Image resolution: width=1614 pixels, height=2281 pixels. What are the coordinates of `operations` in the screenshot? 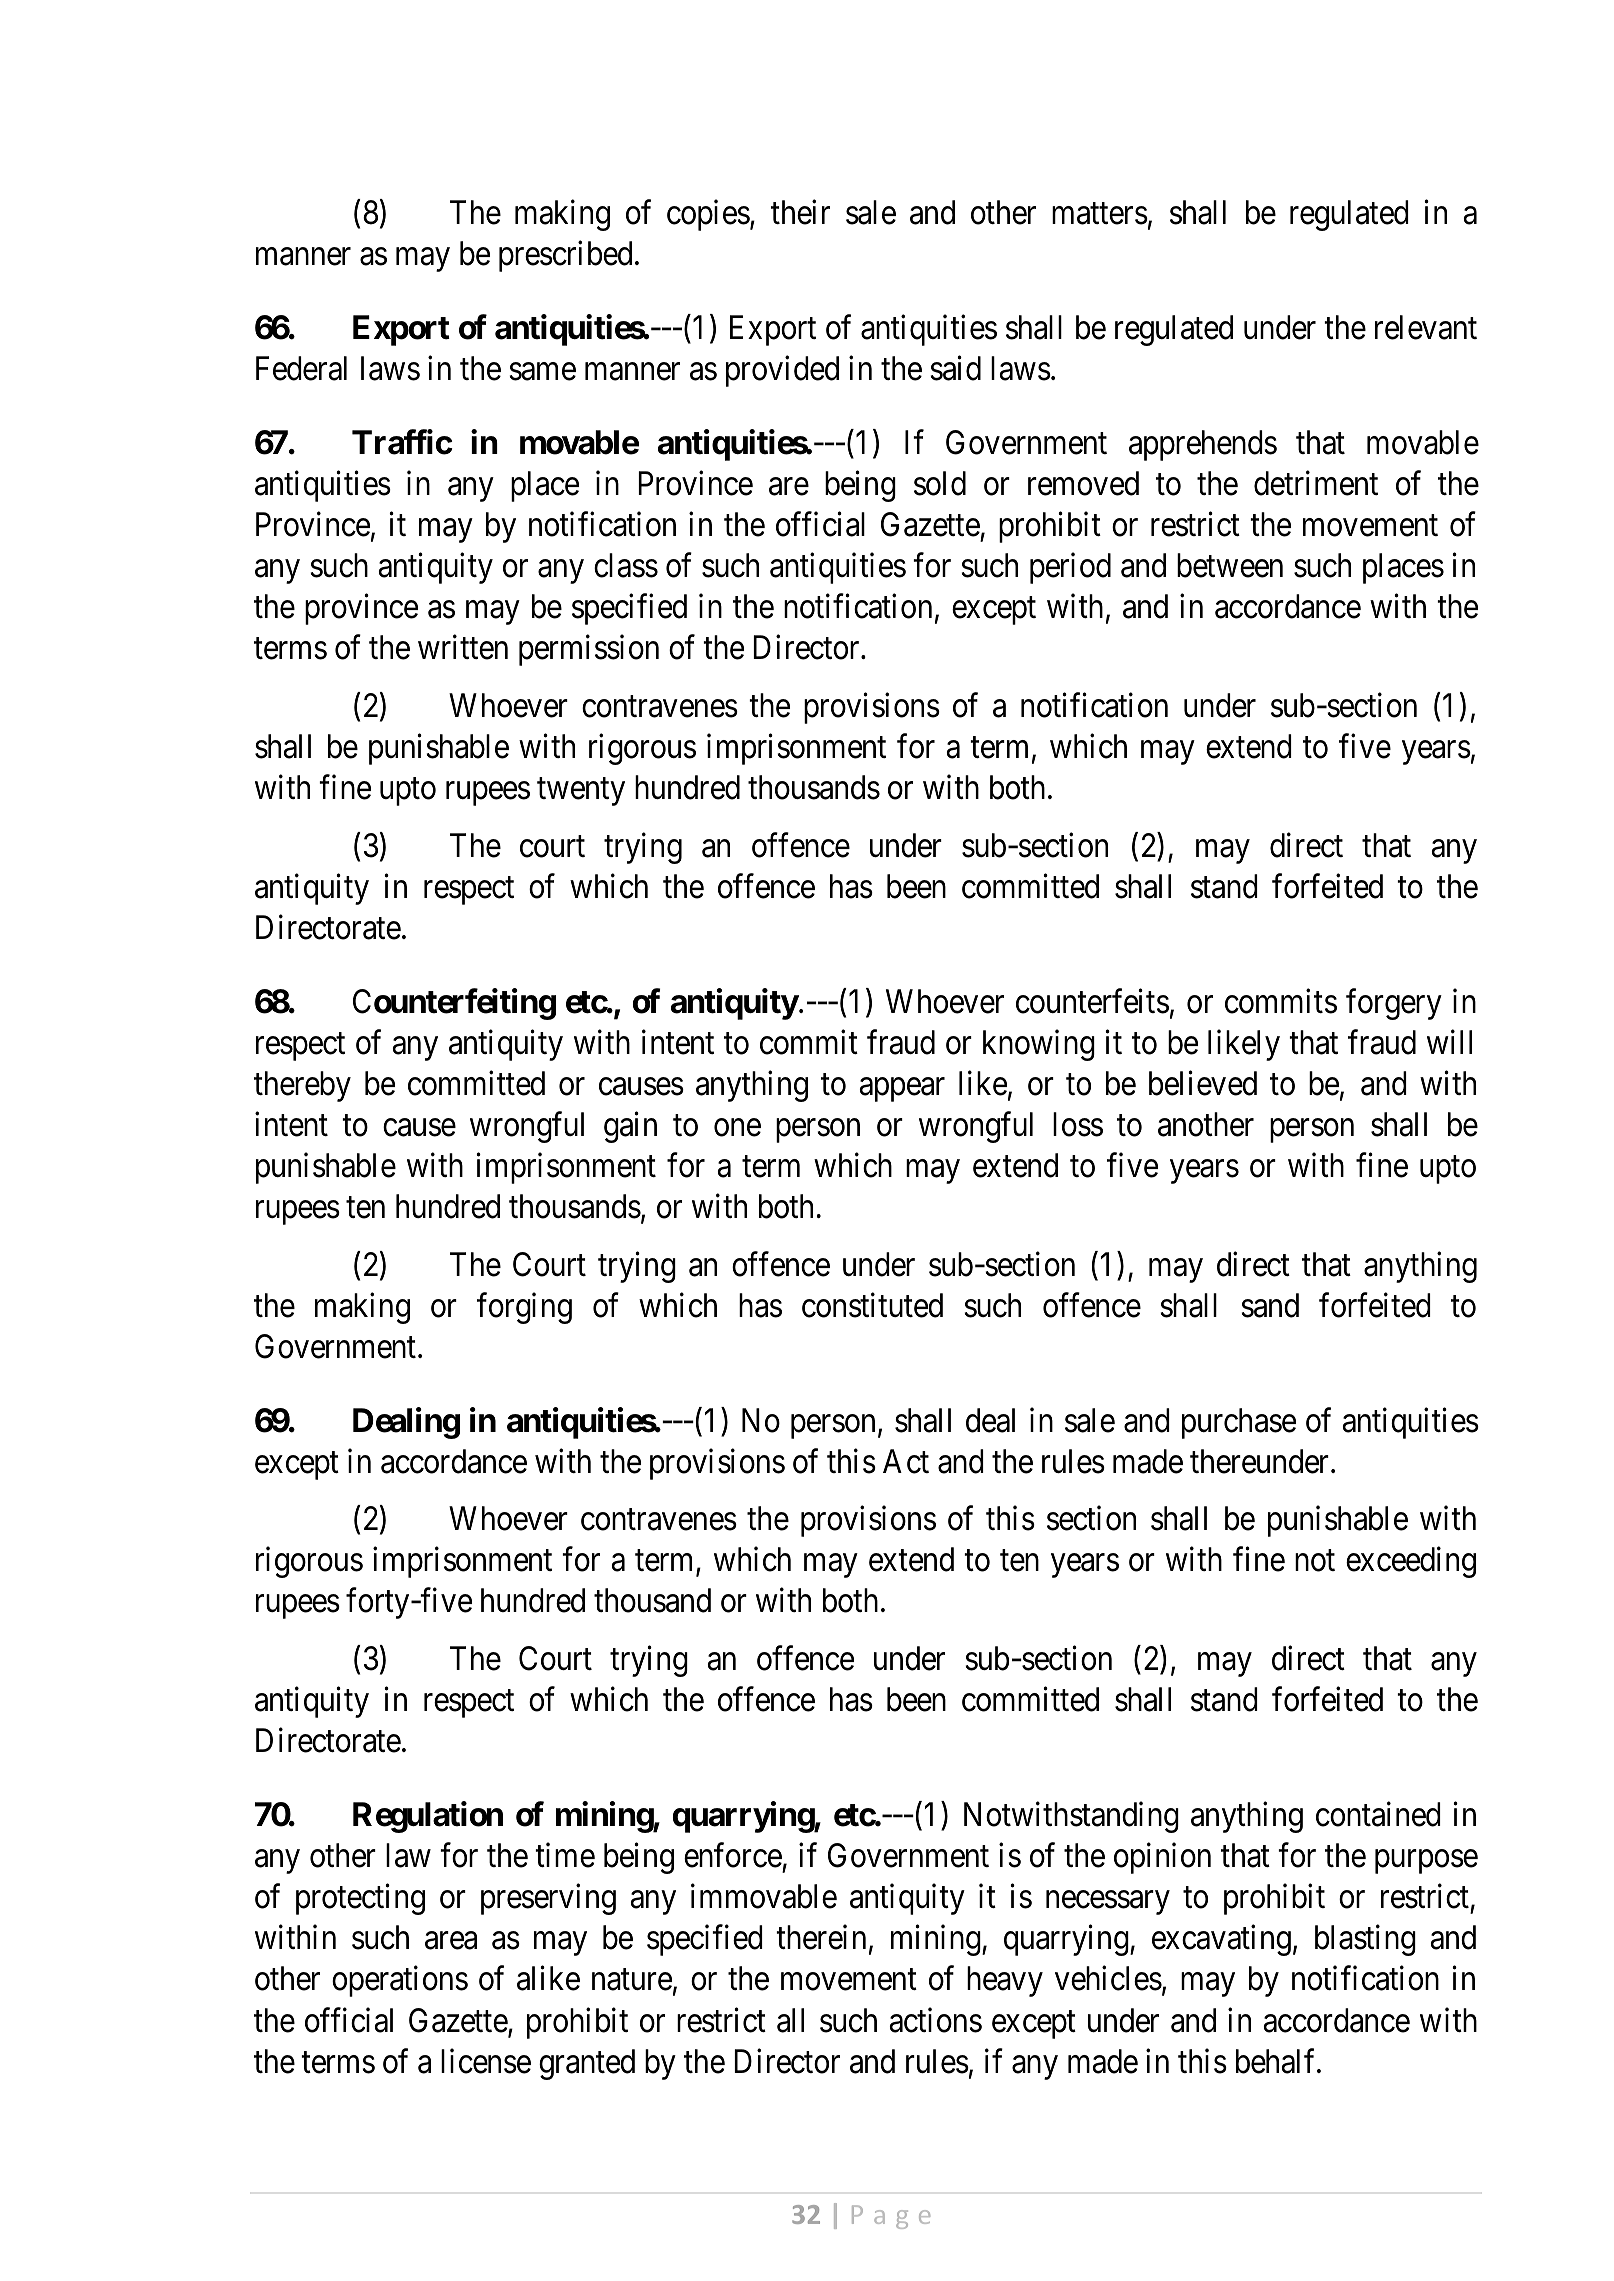 It's located at (400, 1981).
